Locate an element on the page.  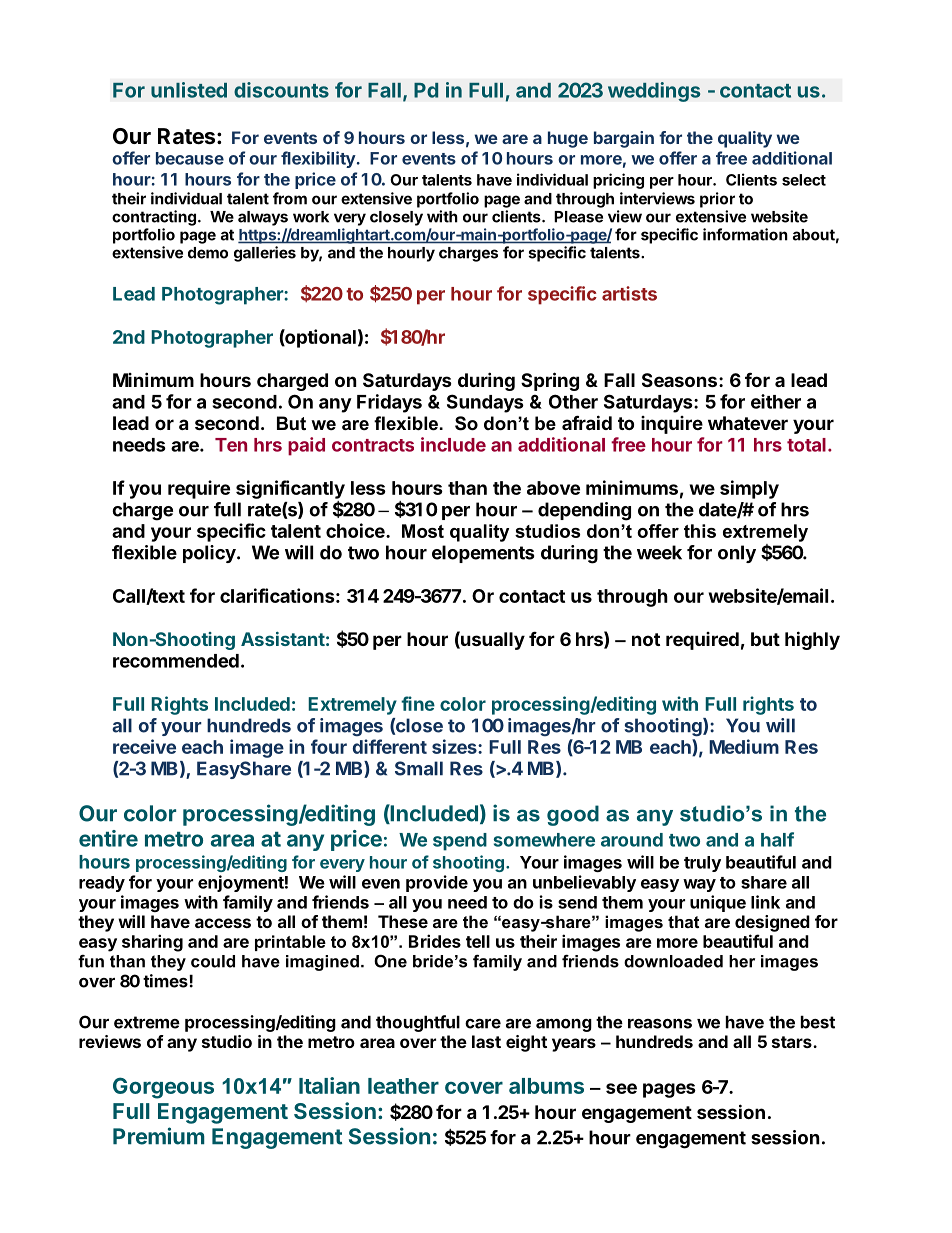
only is located at coordinates (737, 554).
